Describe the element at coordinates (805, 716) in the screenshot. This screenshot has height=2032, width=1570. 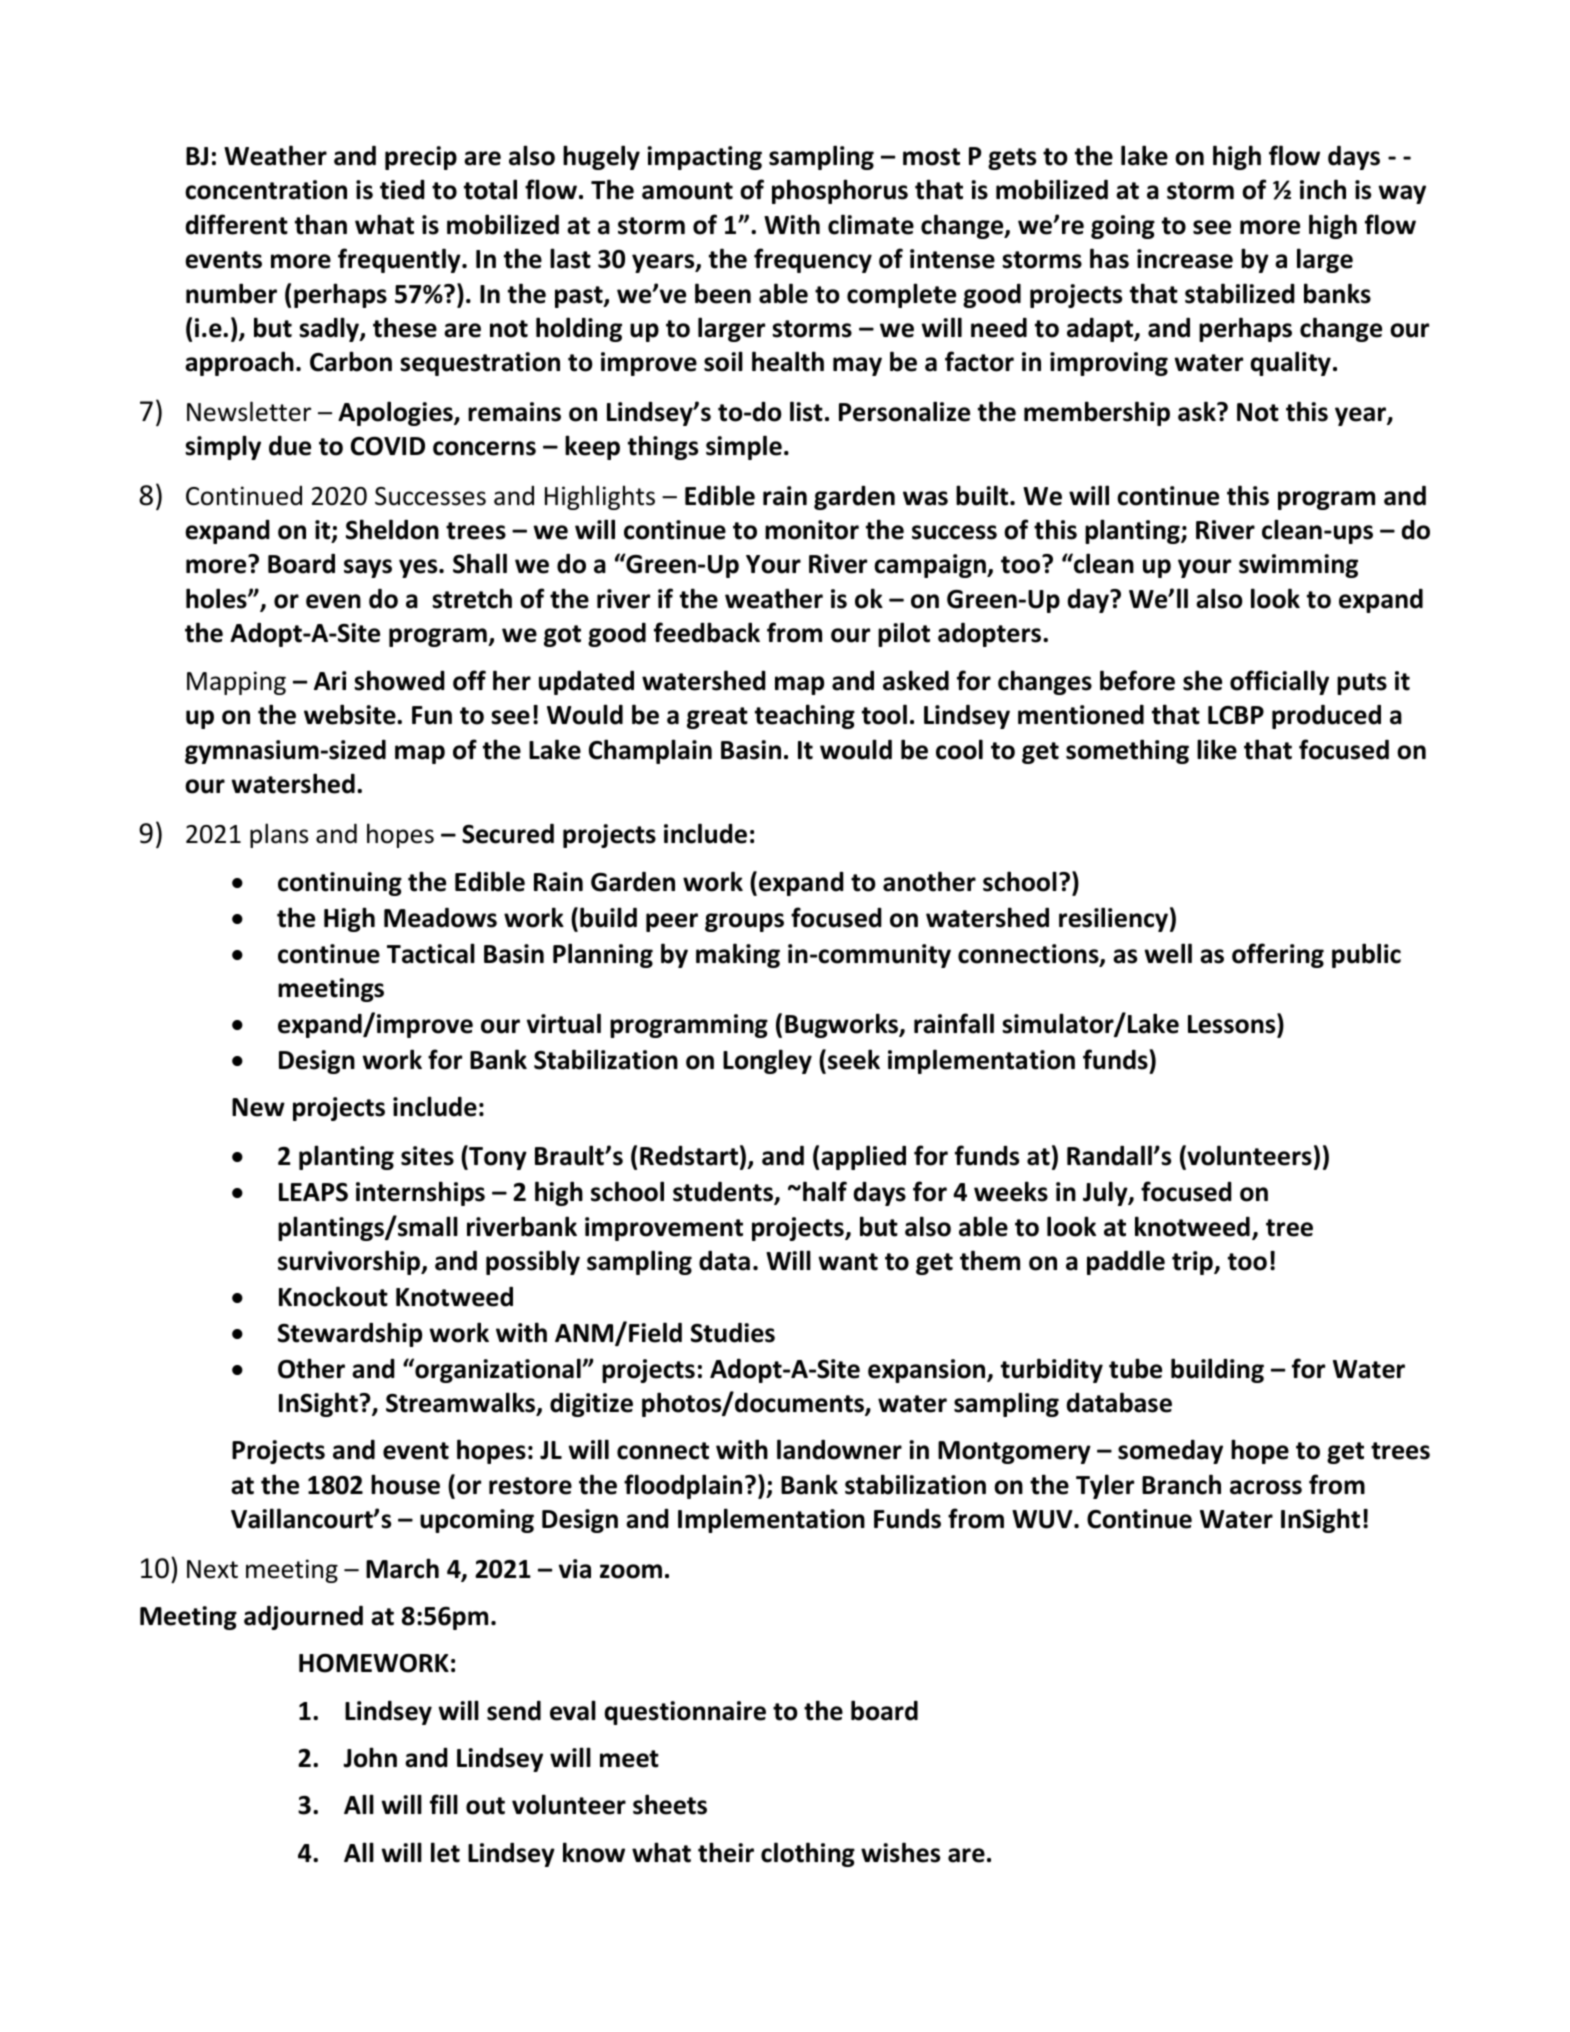
I see `teaching` at that location.
